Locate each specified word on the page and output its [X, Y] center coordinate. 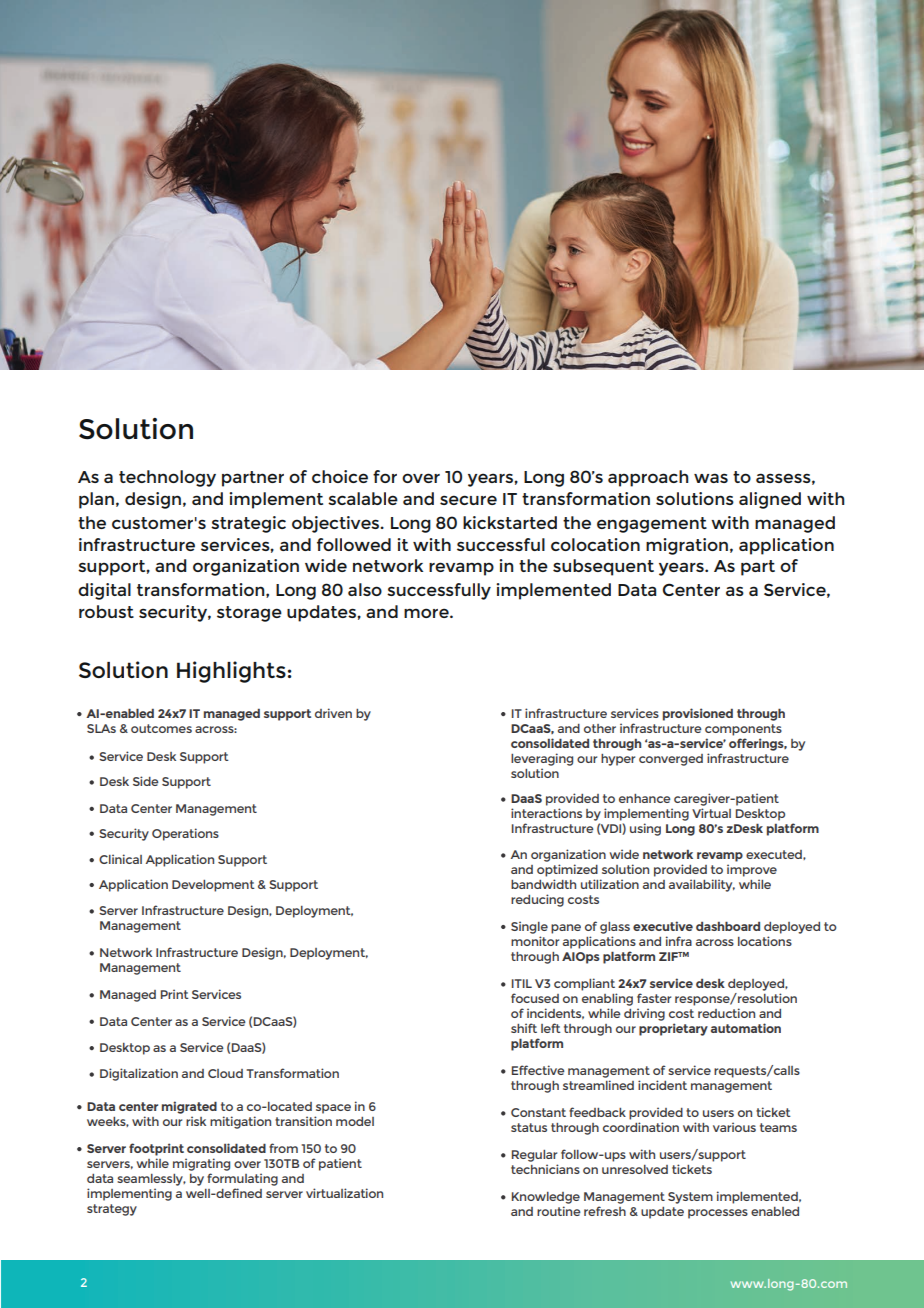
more [427, 613]
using [645, 829]
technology [167, 478]
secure [468, 500]
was [711, 478]
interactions [546, 813]
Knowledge [546, 1198]
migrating [201, 1164]
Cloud [225, 1073]
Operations [185, 834]
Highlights [231, 672]
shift [524, 1028]
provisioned [698, 714]
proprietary [673, 1029]
